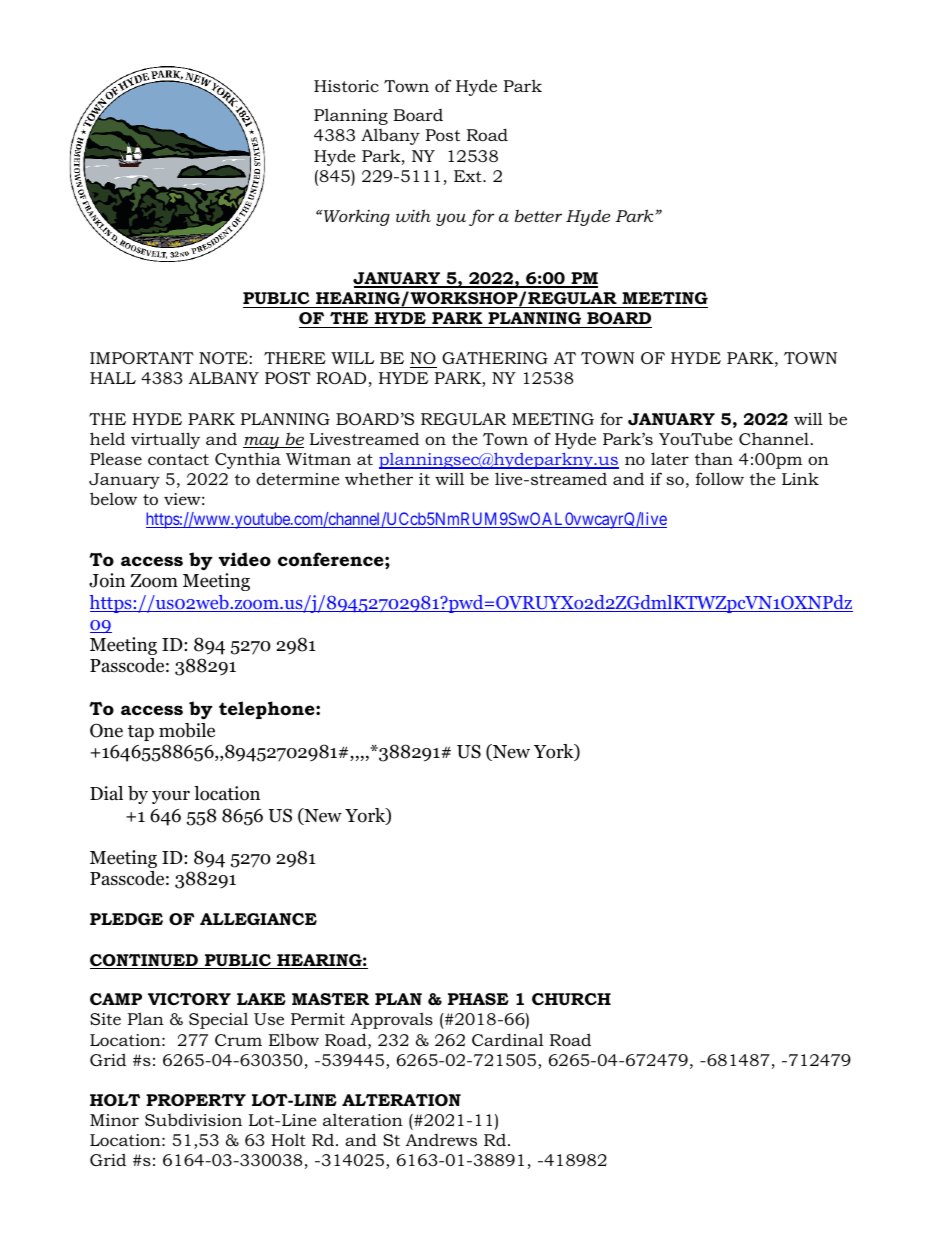  I want to click on ALLEGIANCE, so click(258, 919).
